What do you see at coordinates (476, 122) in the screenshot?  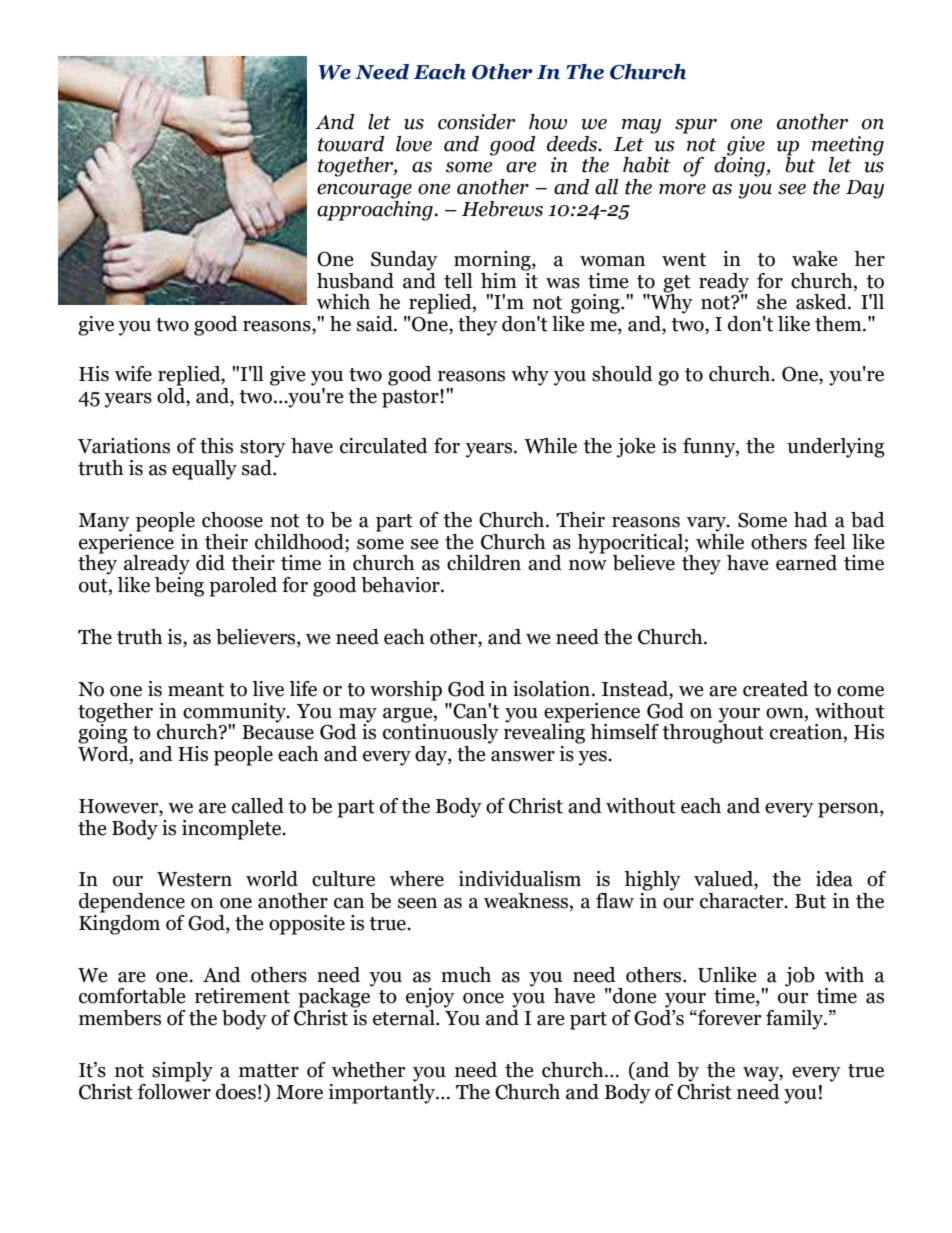 I see `consider` at bounding box center [476, 122].
